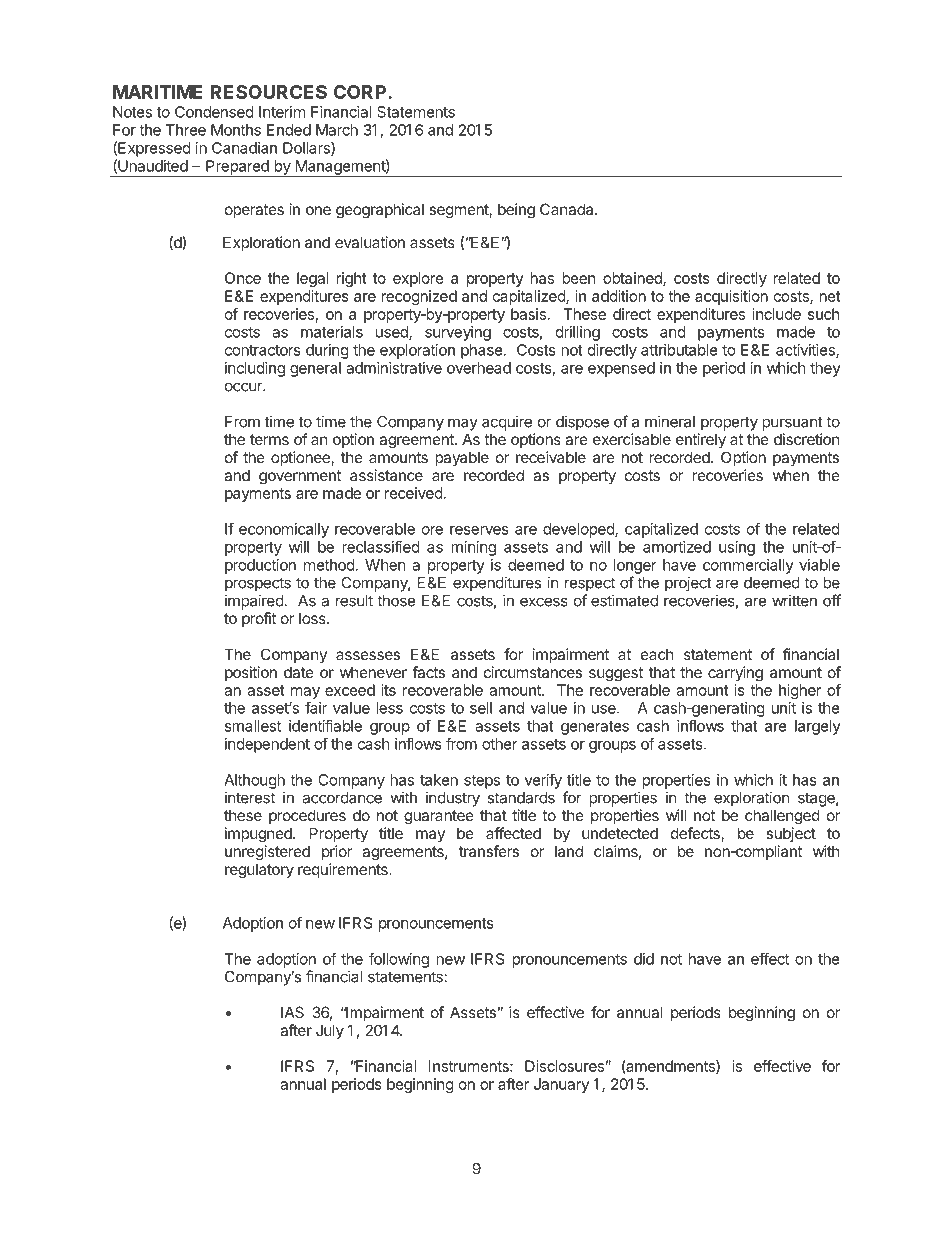 The height and width of the image is (1233, 952). I want to click on IAS, so click(292, 1012).
